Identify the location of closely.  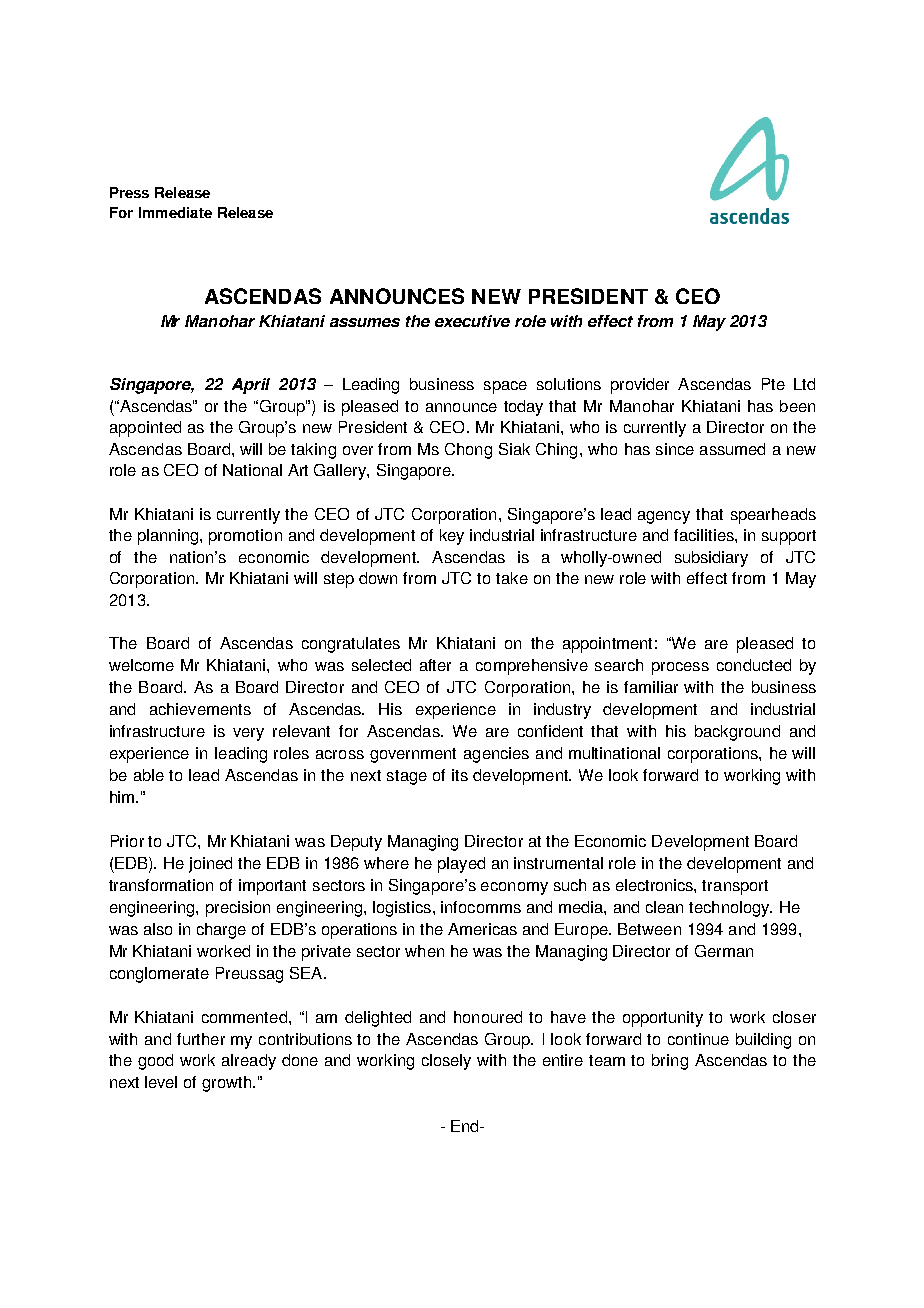
(446, 1062).
